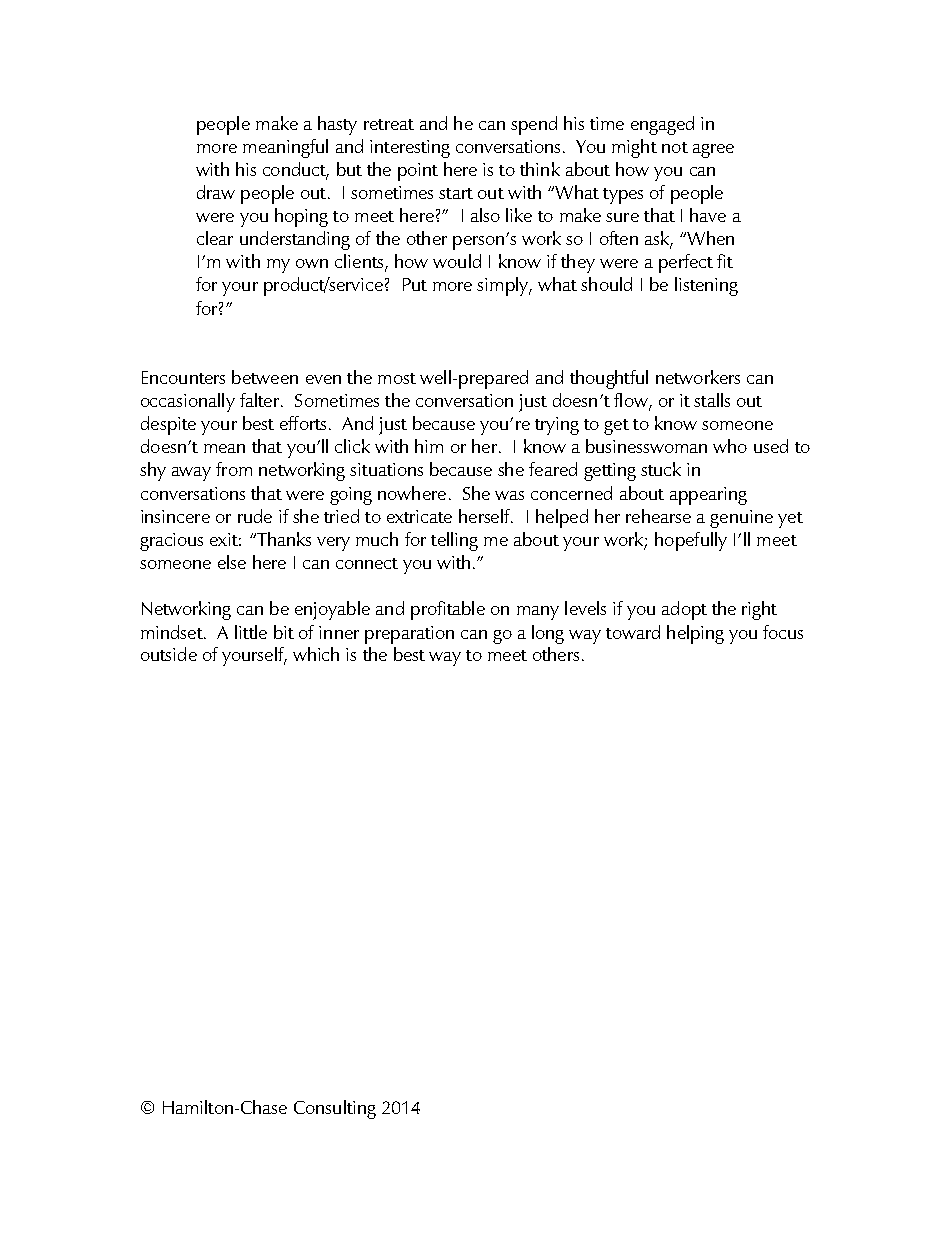  What do you see at coordinates (713, 151) in the screenshot?
I see `agree` at bounding box center [713, 151].
